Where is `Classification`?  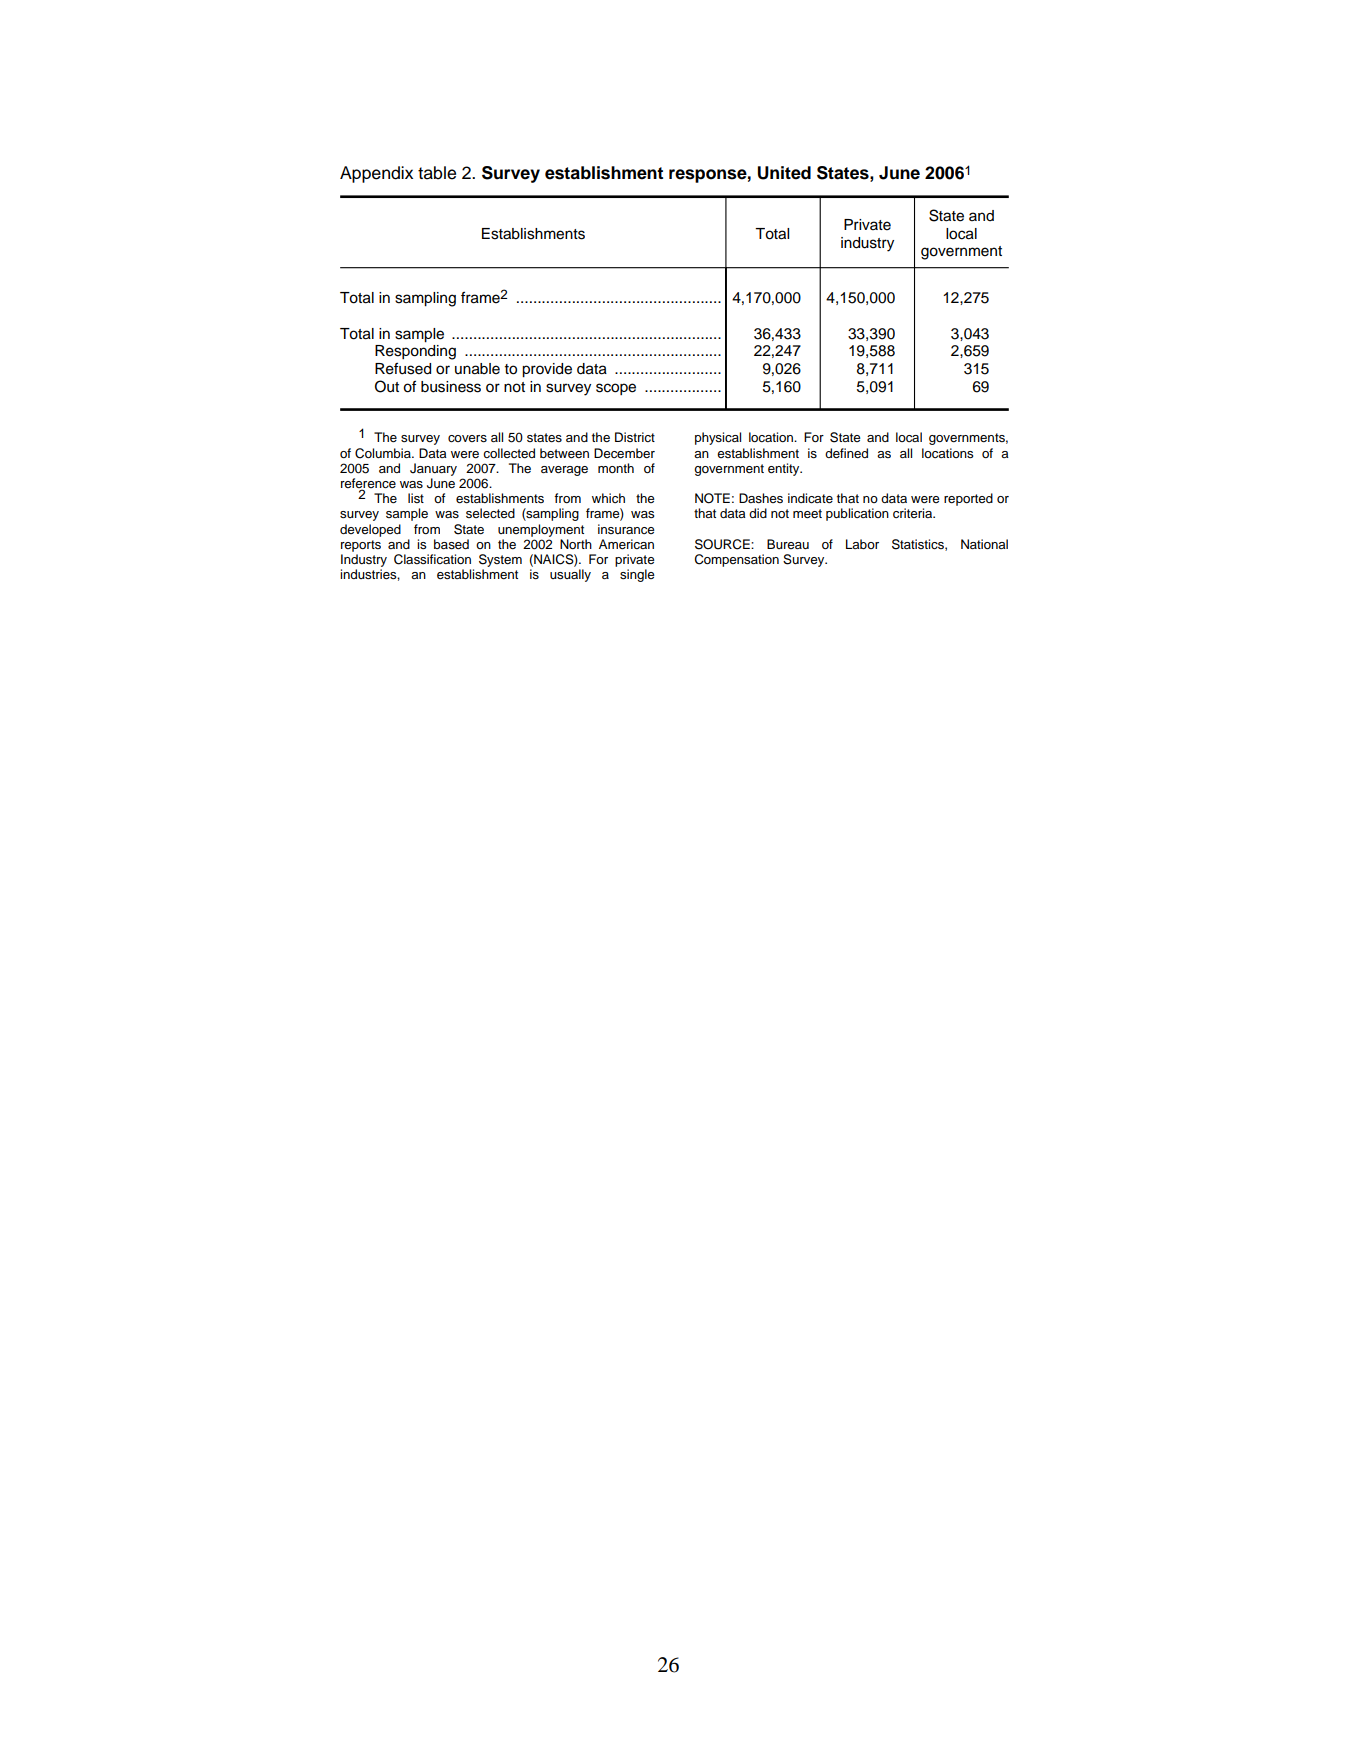 Classification is located at coordinates (432, 559).
